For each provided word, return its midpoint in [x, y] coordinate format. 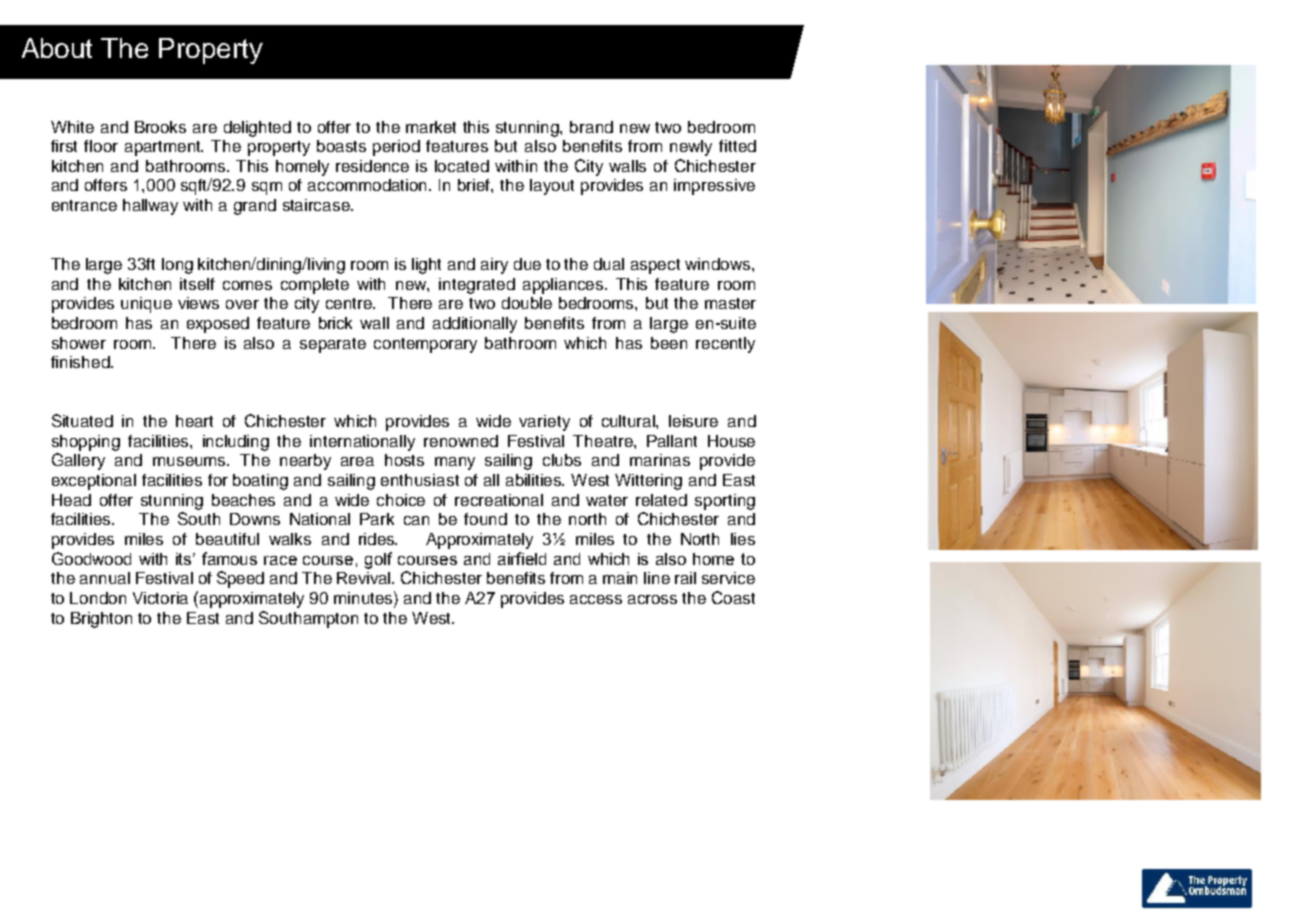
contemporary [425, 345]
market [431, 127]
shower [79, 343]
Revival [365, 578]
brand [591, 127]
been [669, 343]
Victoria [160, 598]
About [57, 48]
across [652, 599]
